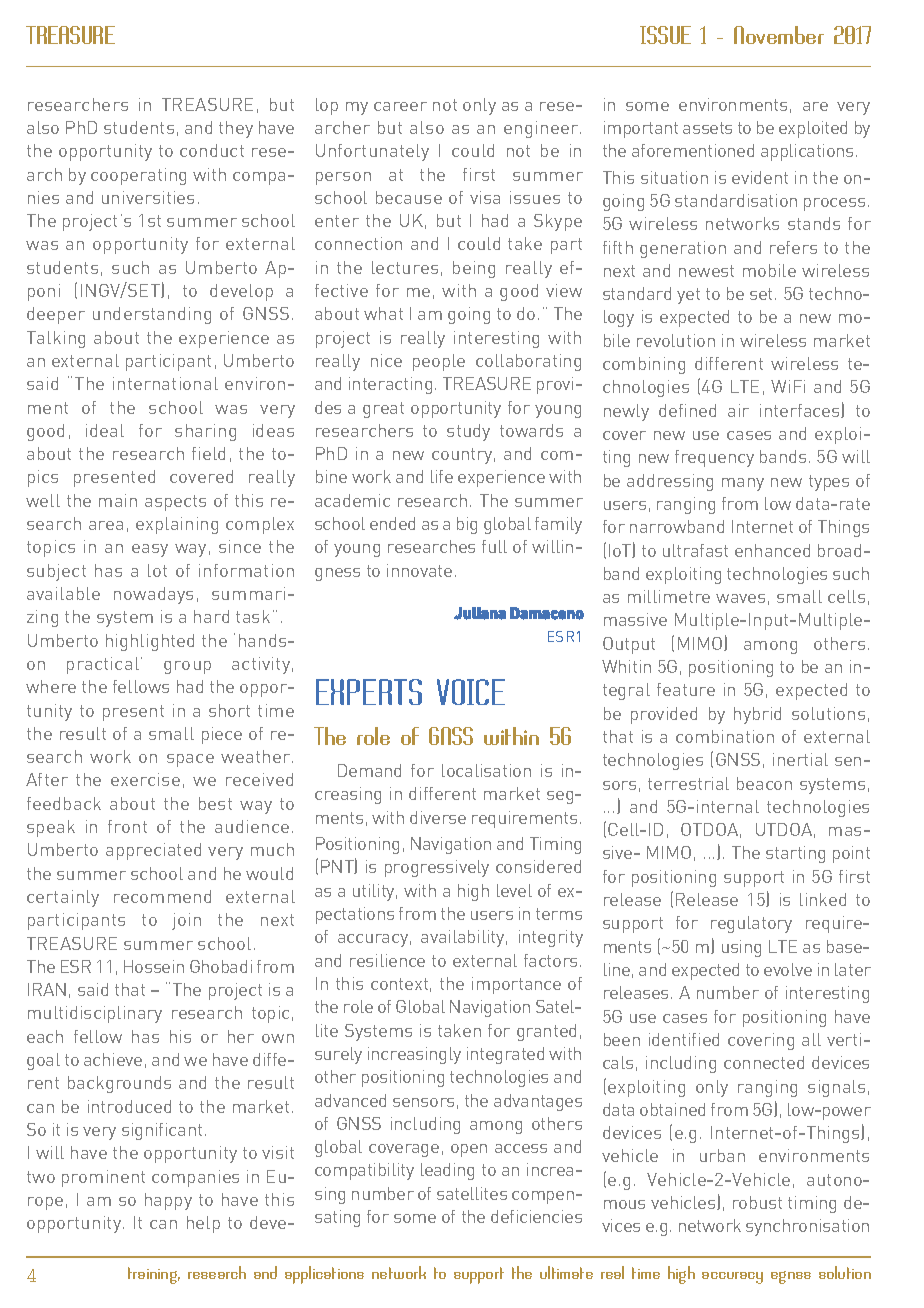 This image has height=1308, width=924. What do you see at coordinates (779, 35) in the image?
I see `November` at bounding box center [779, 35].
